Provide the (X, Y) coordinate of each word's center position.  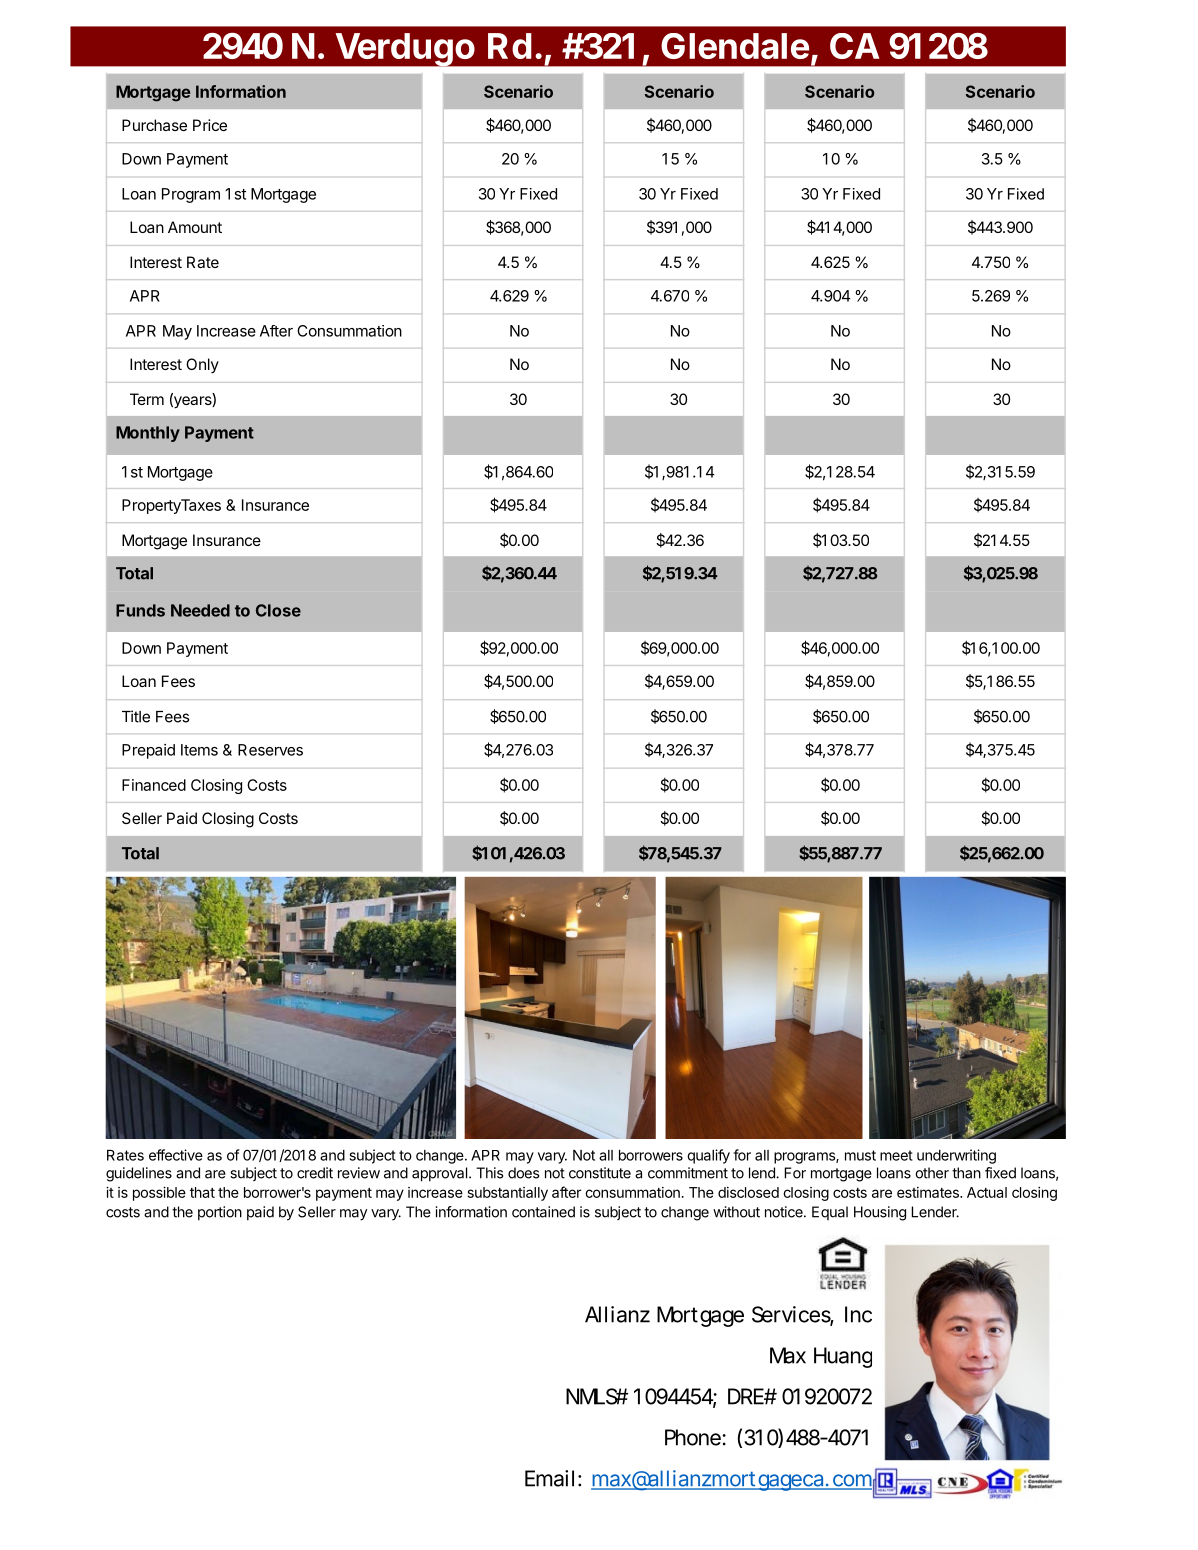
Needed (200, 610)
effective (176, 1155)
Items (199, 750)
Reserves (270, 750)
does (523, 1173)
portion (220, 1213)
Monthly (148, 434)
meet (896, 1155)
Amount (195, 227)
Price (210, 125)
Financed (154, 785)
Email (549, 1478)
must (860, 1155)
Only (202, 365)
